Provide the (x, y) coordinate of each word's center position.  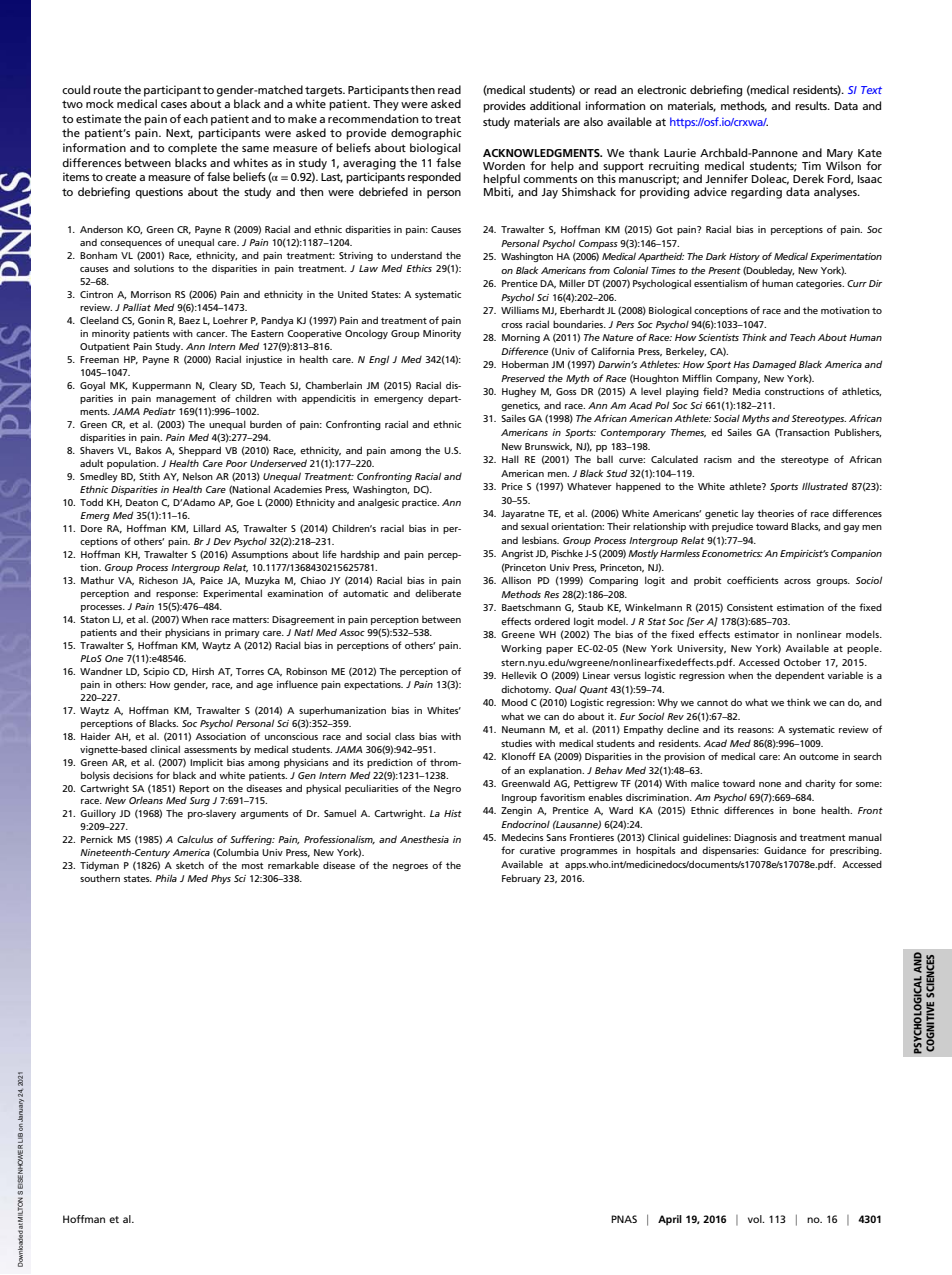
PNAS (624, 1219)
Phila (166, 878)
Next (179, 134)
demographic (426, 134)
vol (756, 1219)
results (812, 105)
